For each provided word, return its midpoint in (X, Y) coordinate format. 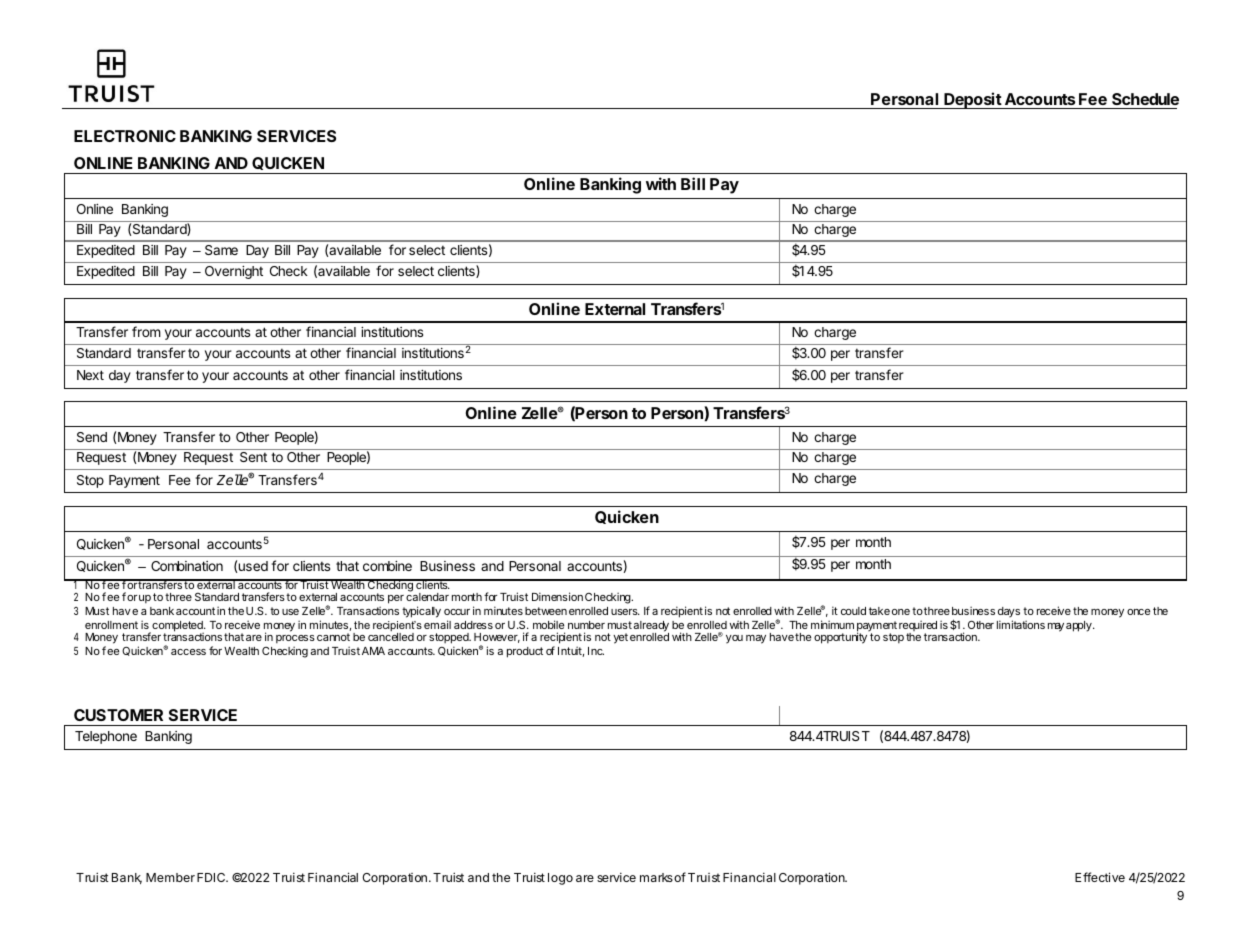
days (1009, 612)
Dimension (557, 596)
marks (656, 877)
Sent (253, 457)
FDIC (212, 877)
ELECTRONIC (125, 136)
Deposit (972, 100)
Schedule (1144, 101)
